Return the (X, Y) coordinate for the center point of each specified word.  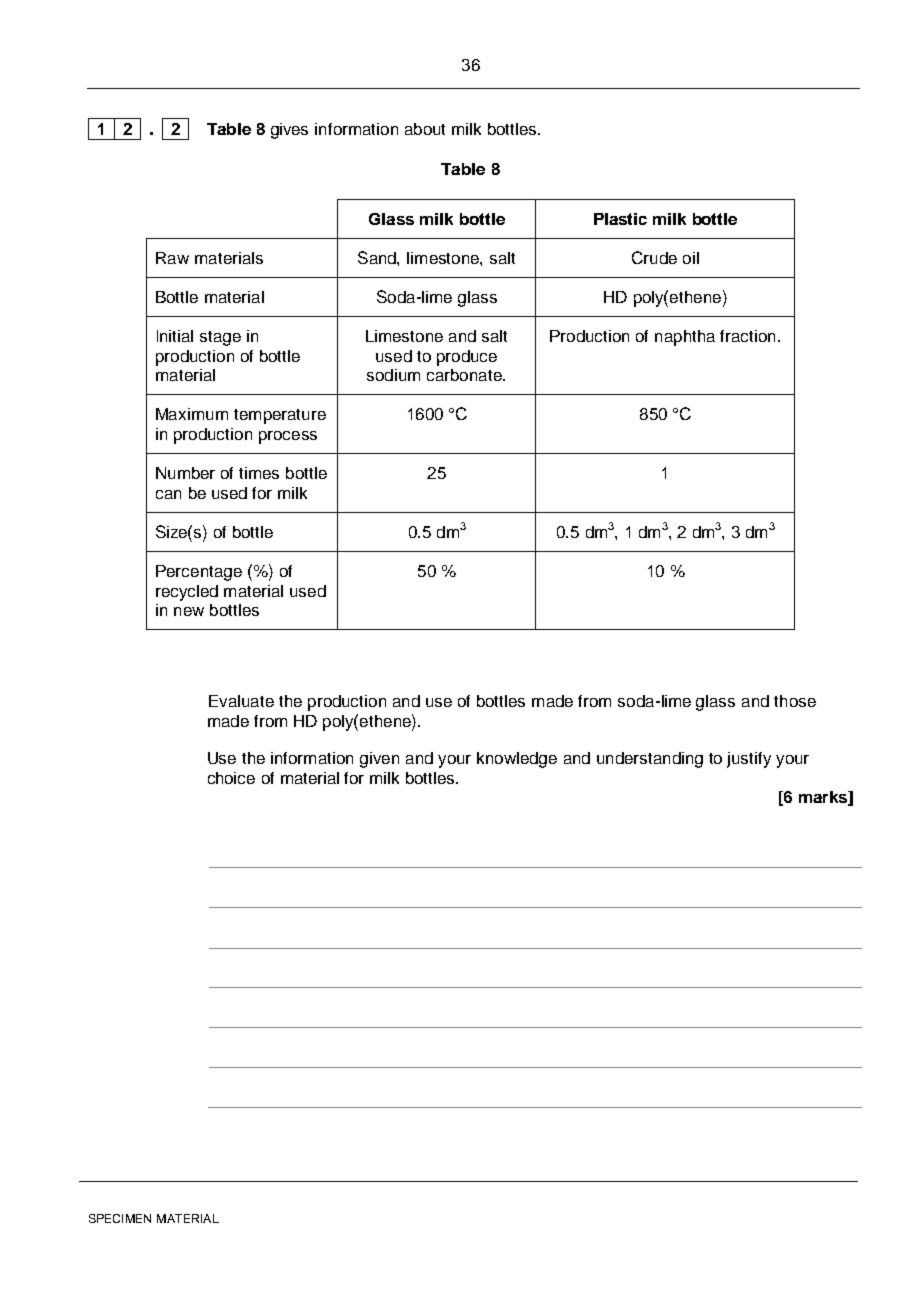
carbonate (465, 375)
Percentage (199, 573)
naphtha (685, 338)
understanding (650, 760)
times (259, 473)
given (379, 760)
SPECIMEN (120, 1218)
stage (220, 338)
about (425, 129)
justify (749, 760)
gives (289, 131)
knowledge (517, 760)
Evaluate (241, 701)
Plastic (620, 219)
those (795, 701)
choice (231, 778)
